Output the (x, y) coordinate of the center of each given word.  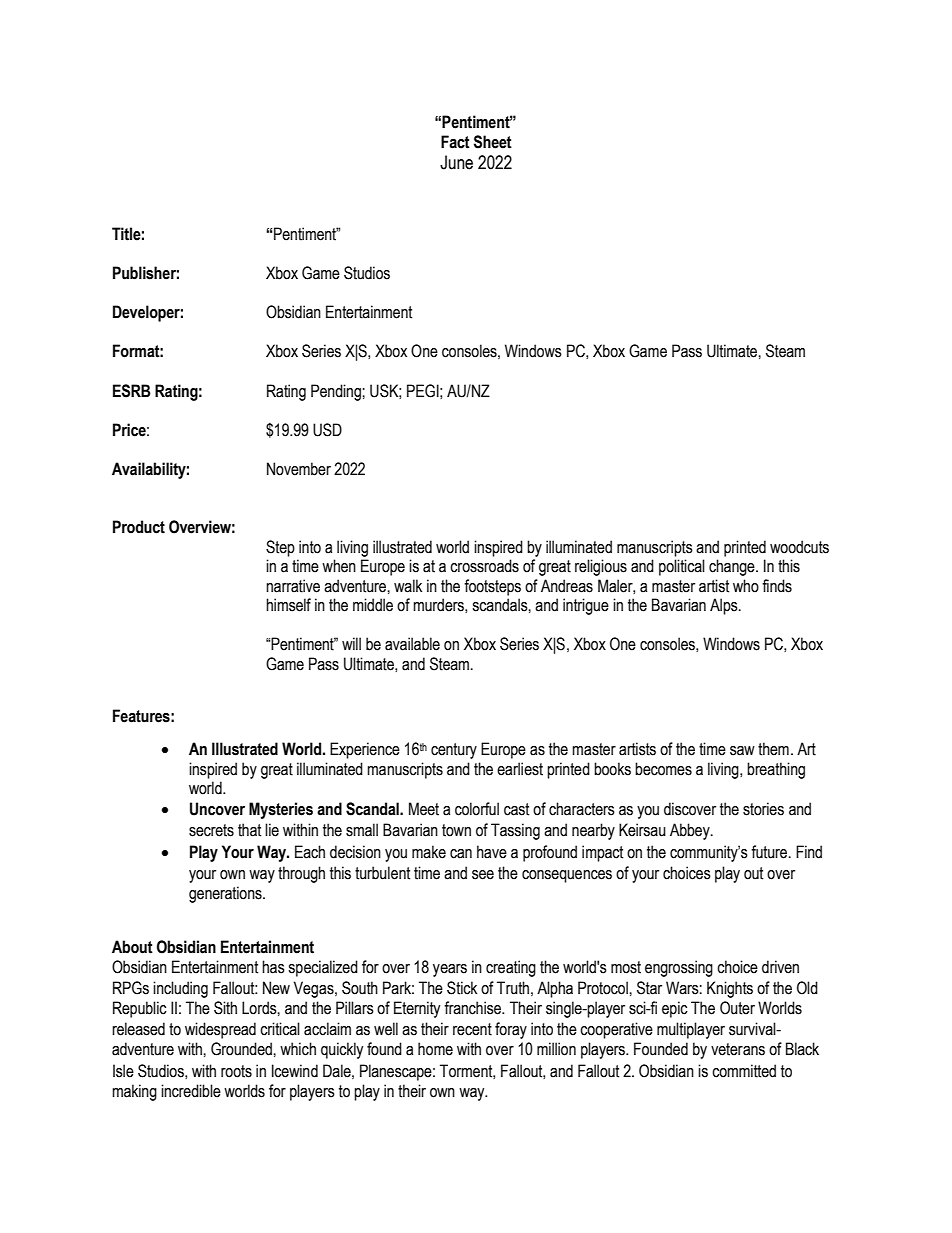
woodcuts (799, 547)
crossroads (484, 566)
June (456, 162)
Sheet (493, 142)
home (435, 1049)
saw (742, 751)
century (454, 751)
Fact (455, 142)
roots (236, 1071)
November (299, 469)
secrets (211, 830)
